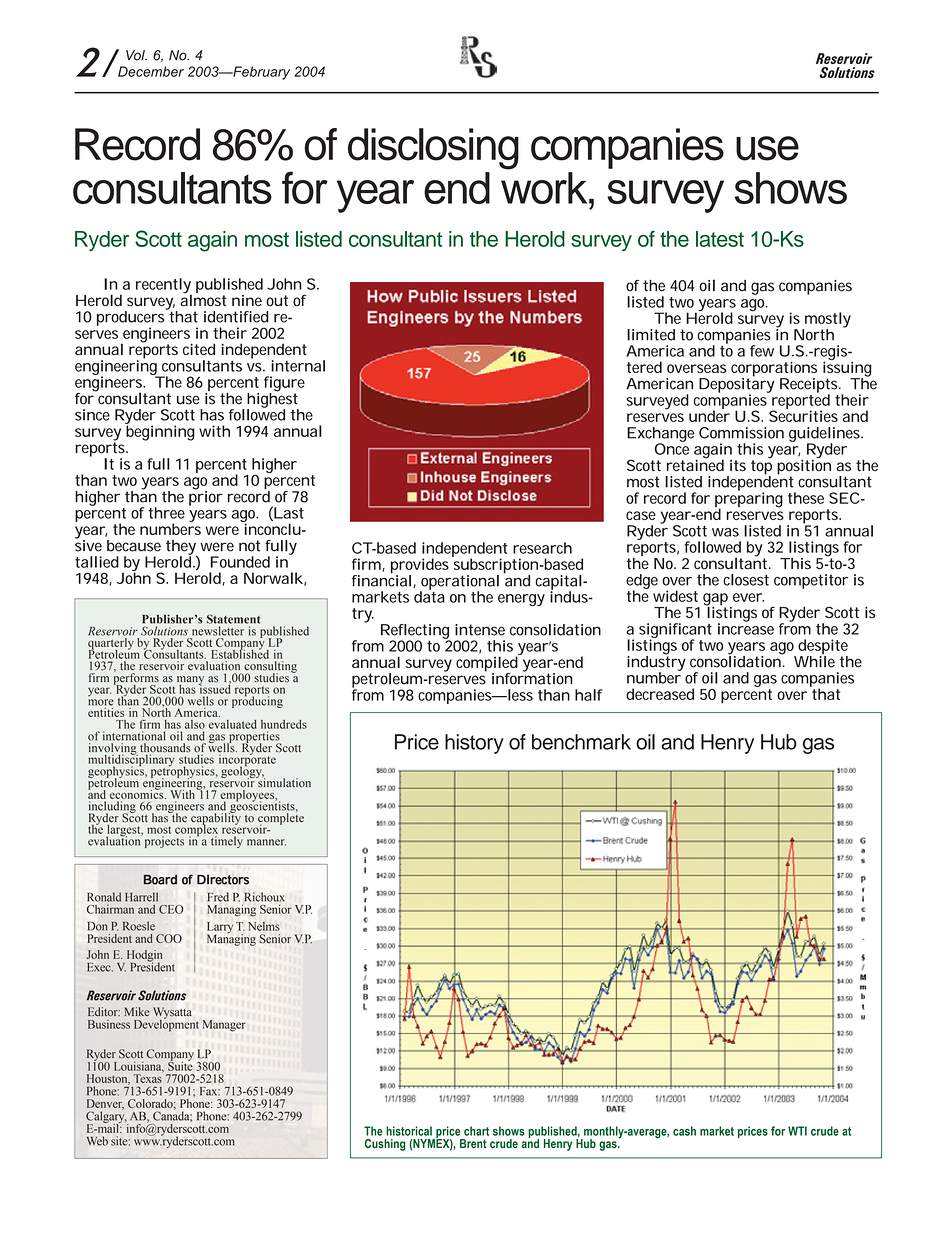  Describe the element at coordinates (148, 1077) in the page. I see `Texas` at that location.
